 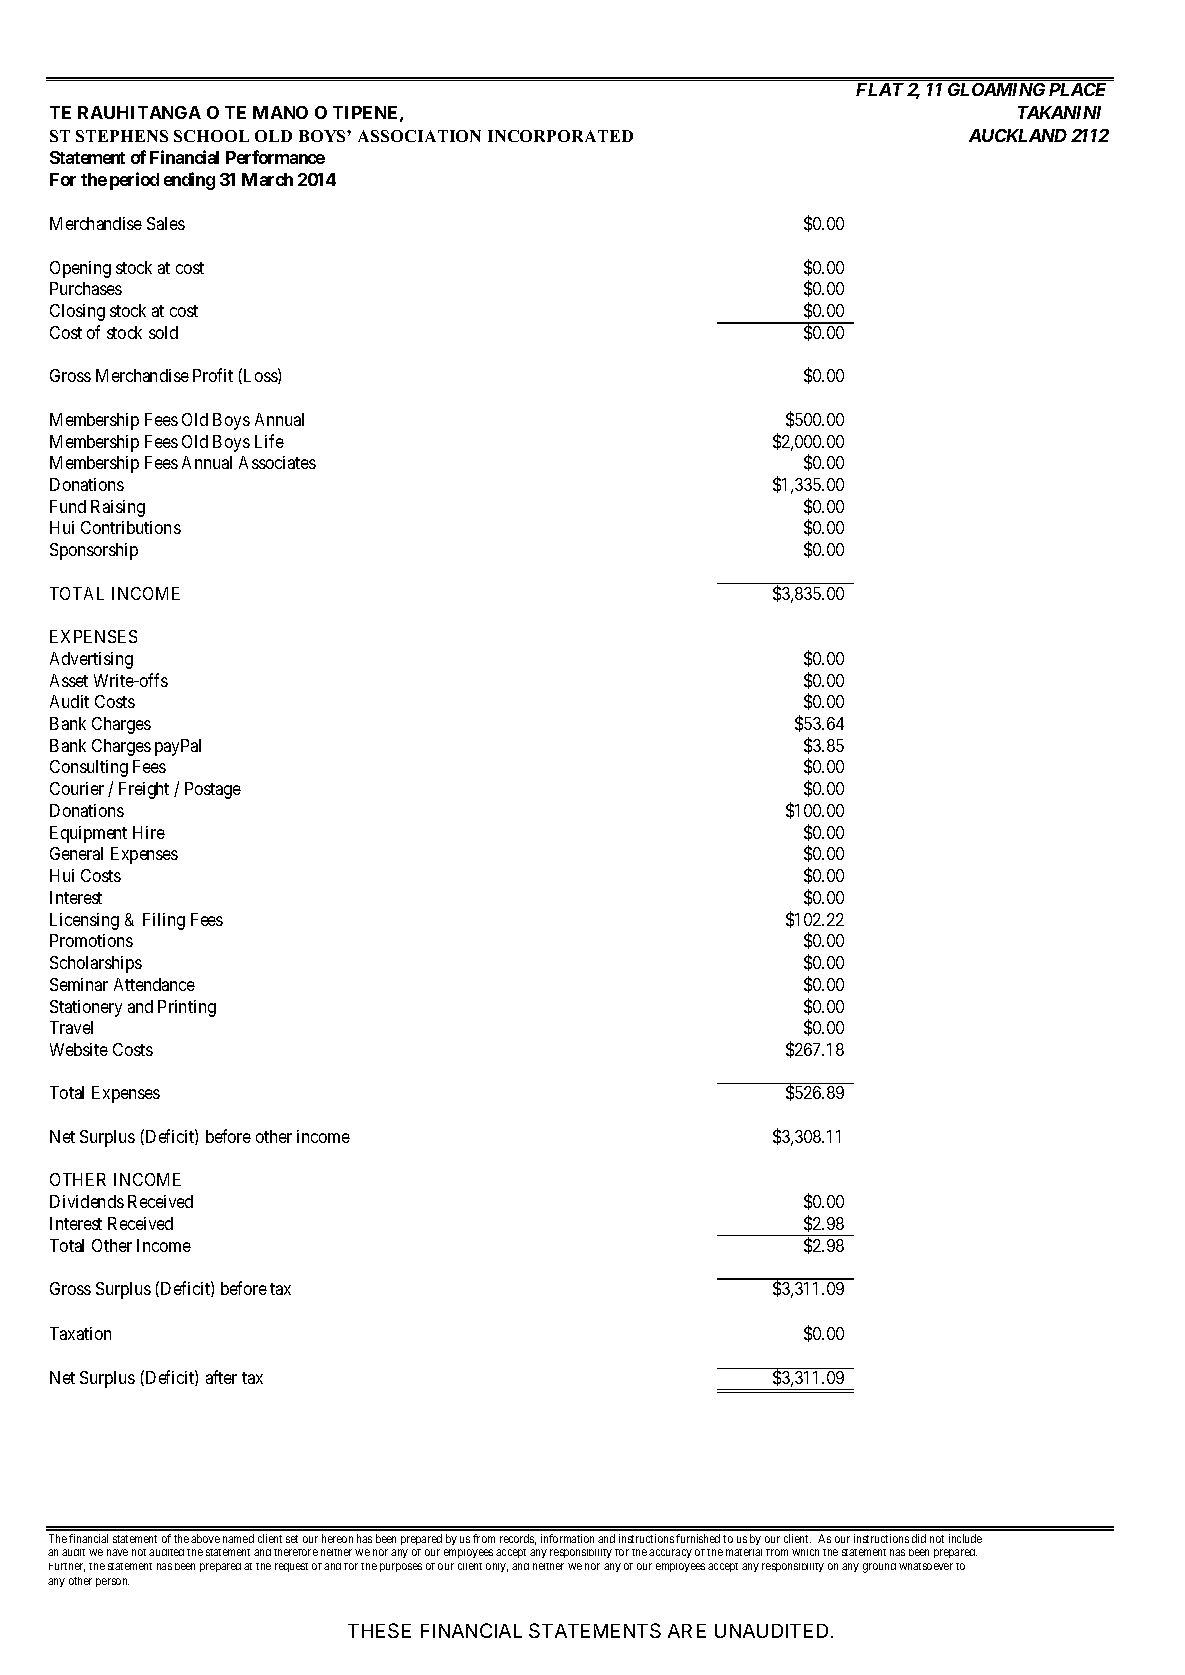 I want to click on GLOAMING, so click(x=996, y=89).
